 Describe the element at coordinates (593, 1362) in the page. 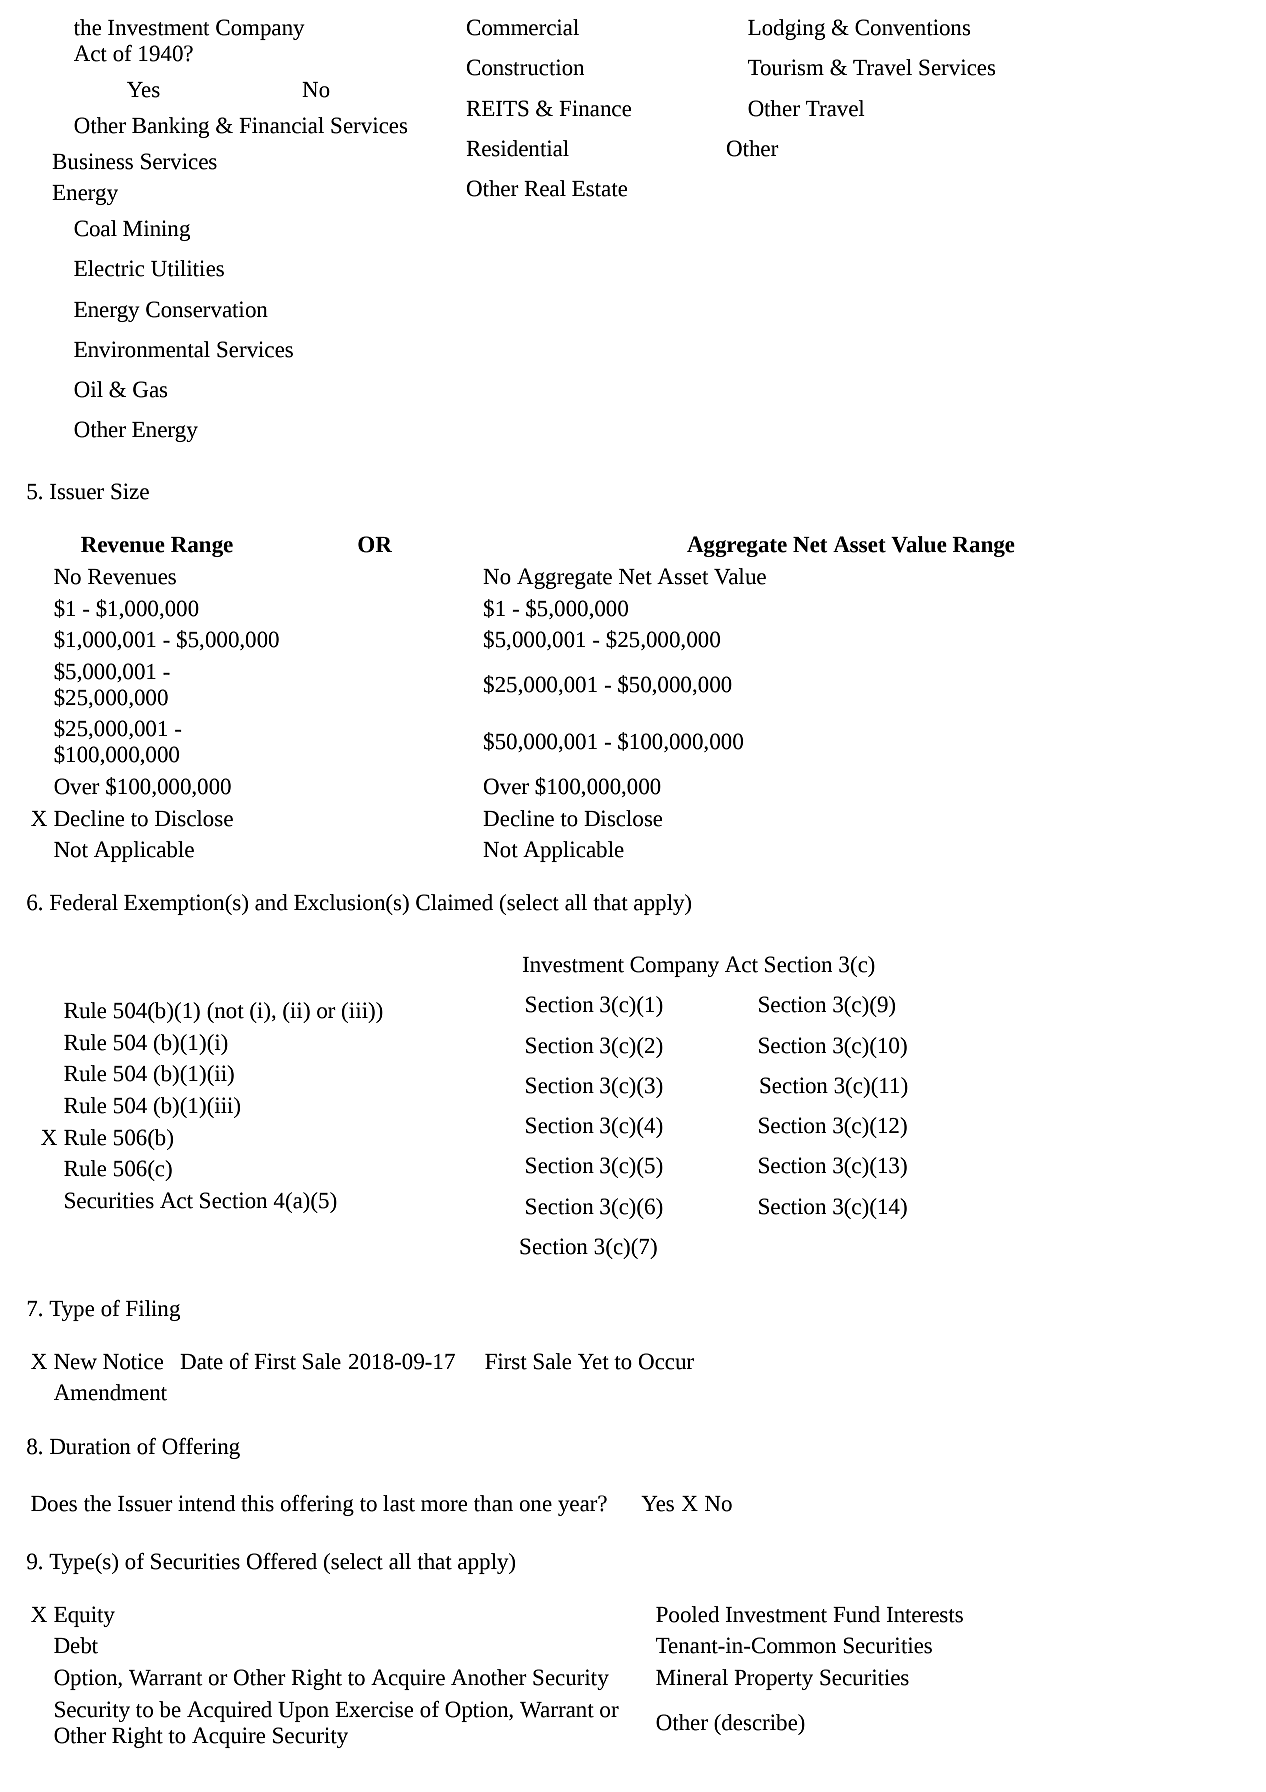

I see `Yet` at that location.
